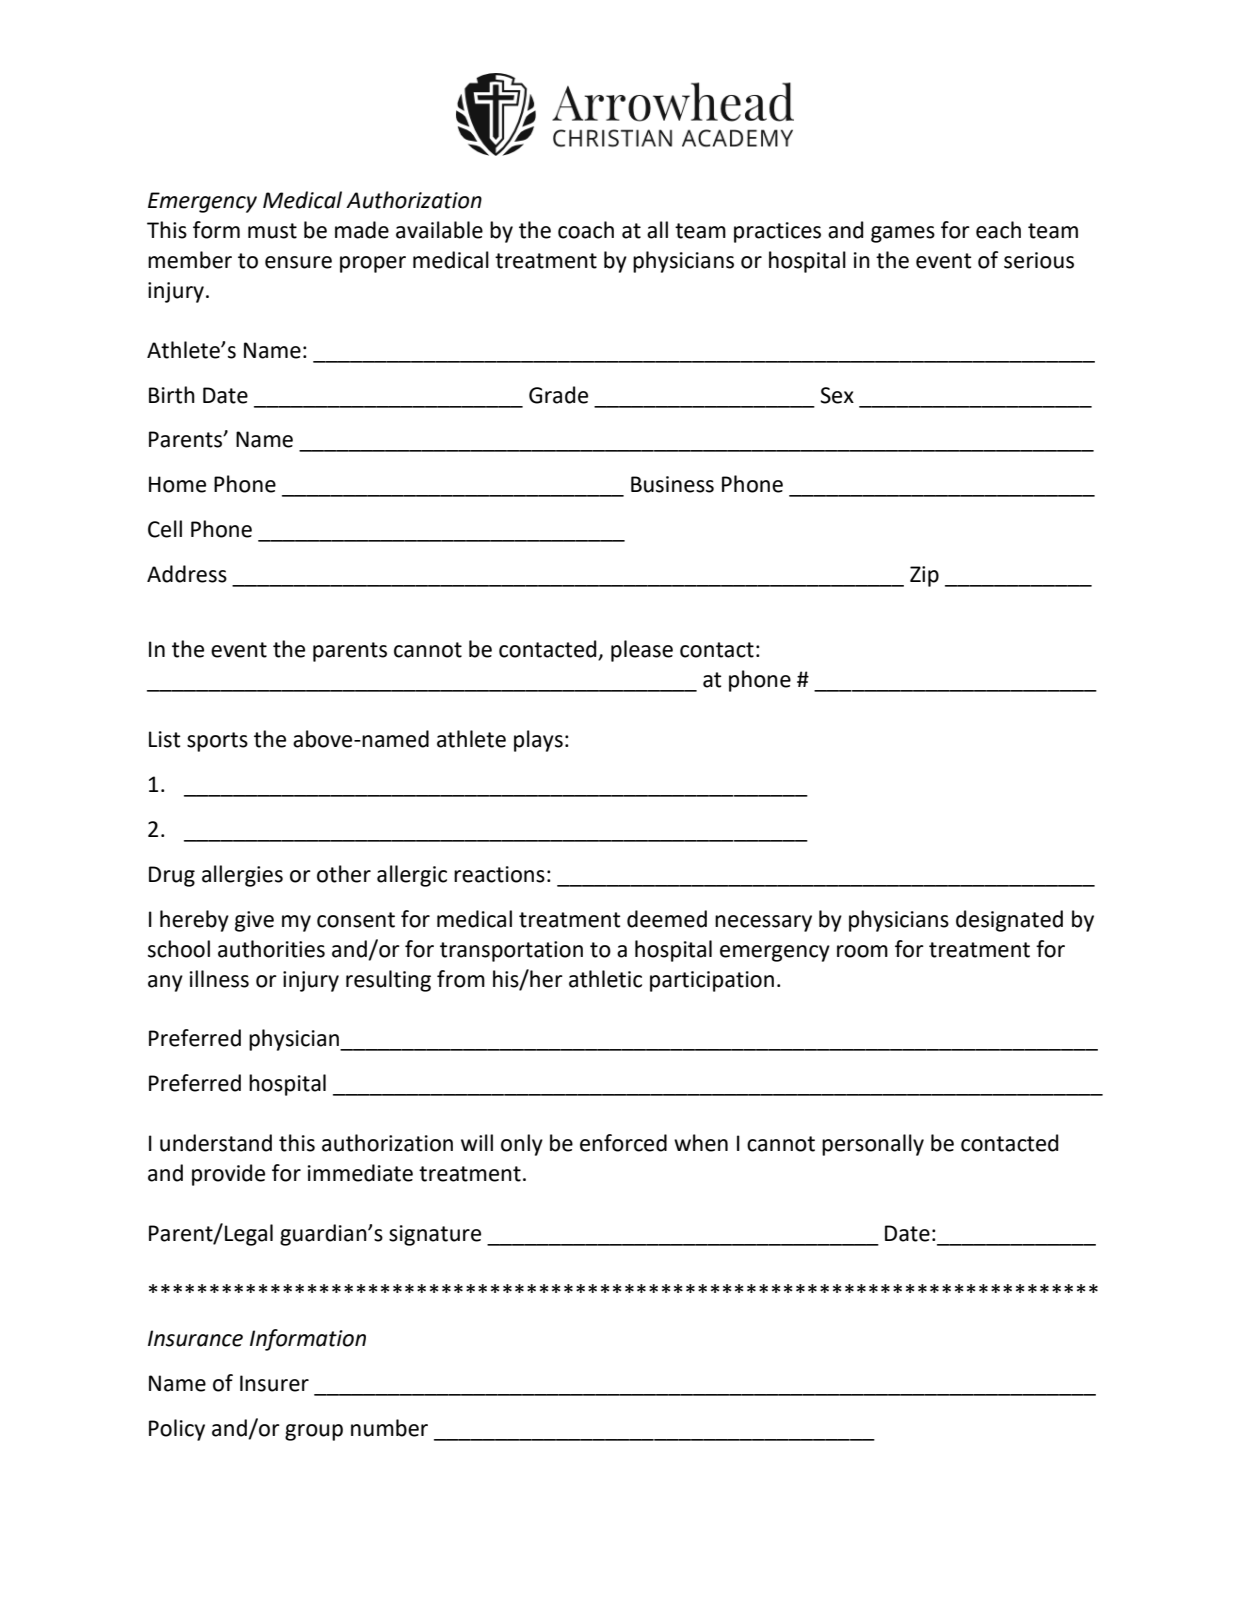 Image resolution: width=1251 pixels, height=1619 pixels. What do you see at coordinates (903, 234) in the screenshot?
I see `games` at bounding box center [903, 234].
